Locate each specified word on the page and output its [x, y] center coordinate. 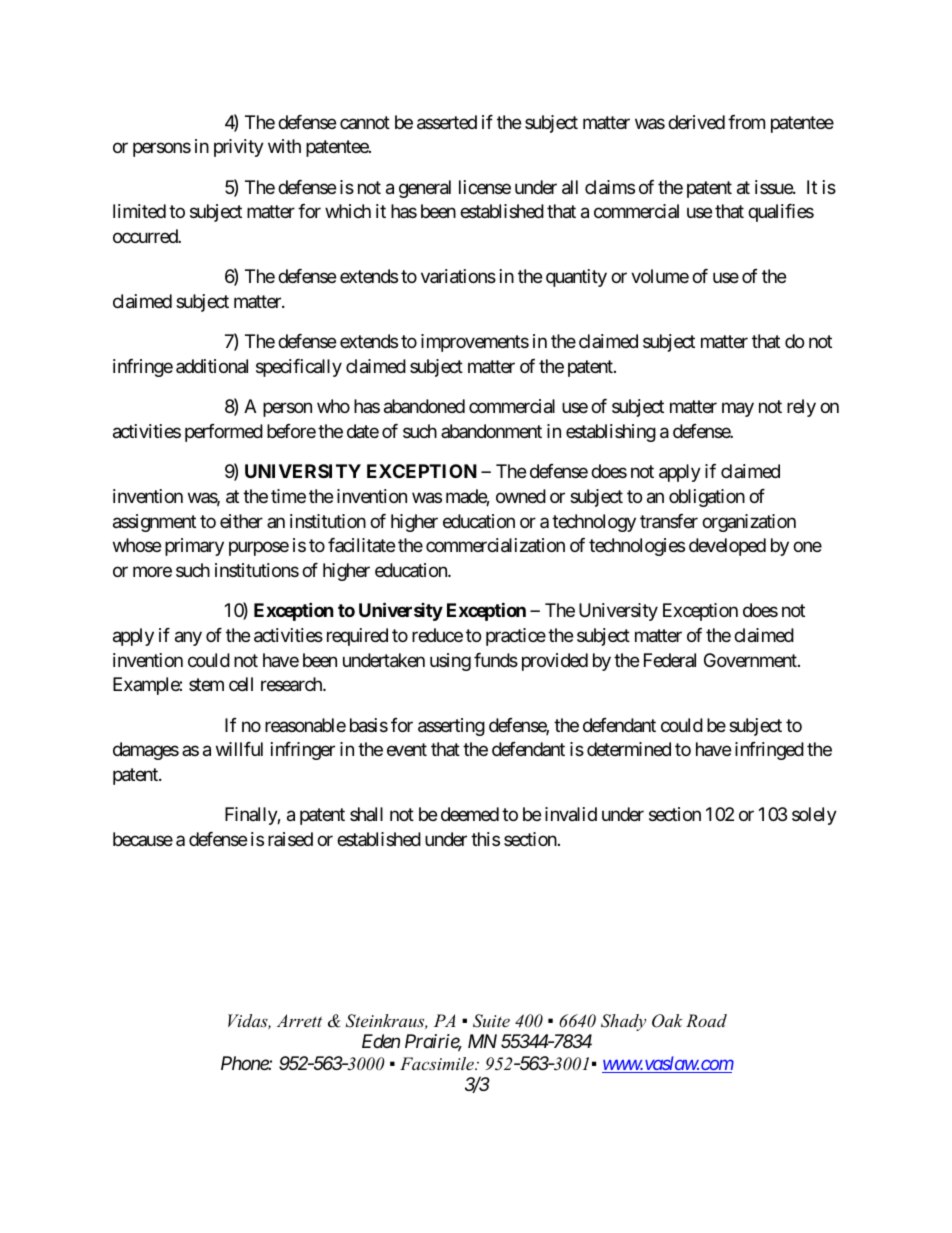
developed [727, 547]
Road [706, 1020]
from [746, 122]
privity [239, 148]
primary [194, 547]
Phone [245, 1063]
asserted [447, 122]
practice [516, 637]
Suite [491, 1021]
